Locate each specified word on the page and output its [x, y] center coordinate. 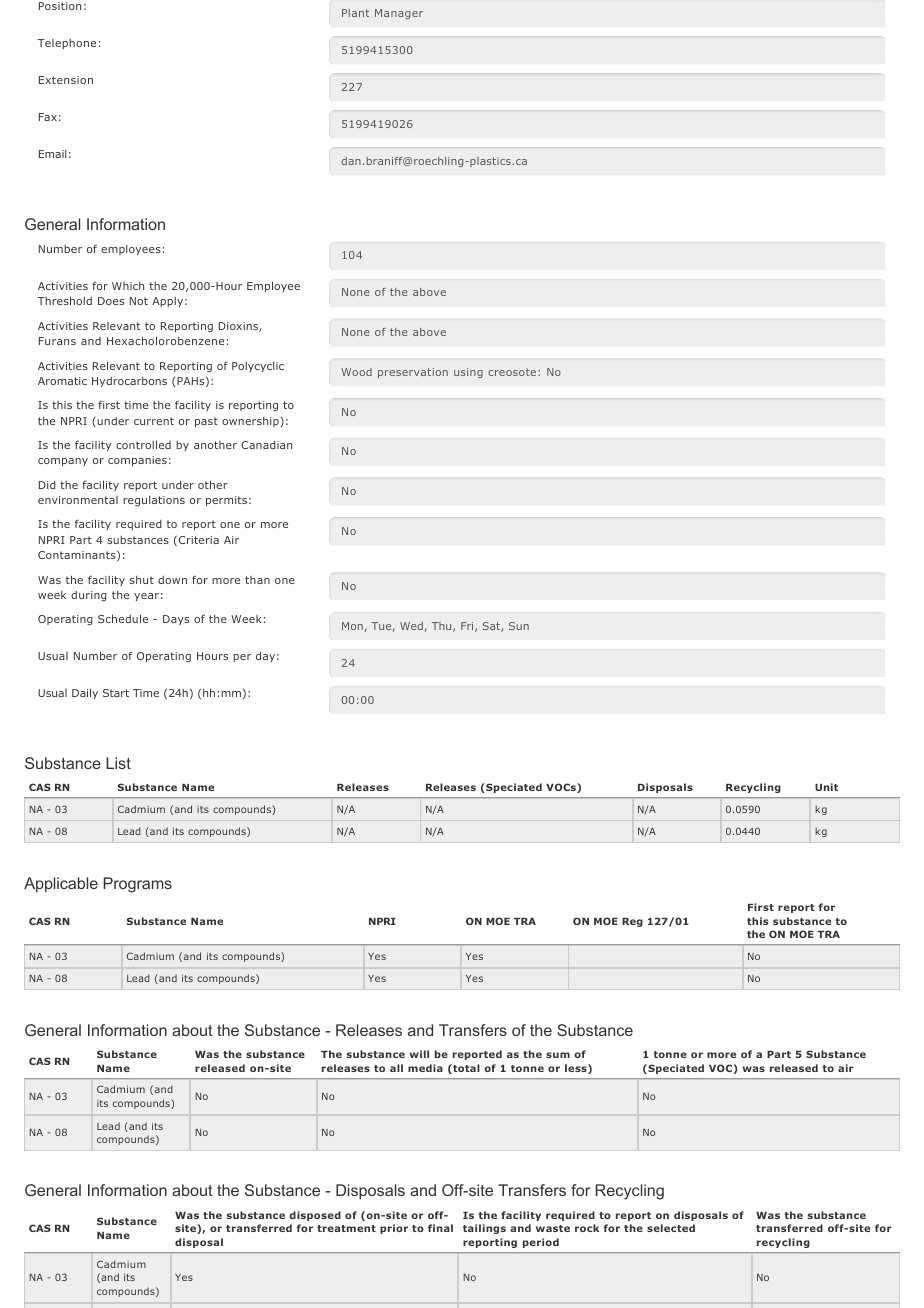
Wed [412, 627]
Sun [519, 626]
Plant [355, 13]
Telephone [67, 44]
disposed [315, 1216]
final [440, 1228]
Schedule [123, 619]
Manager [399, 14]
